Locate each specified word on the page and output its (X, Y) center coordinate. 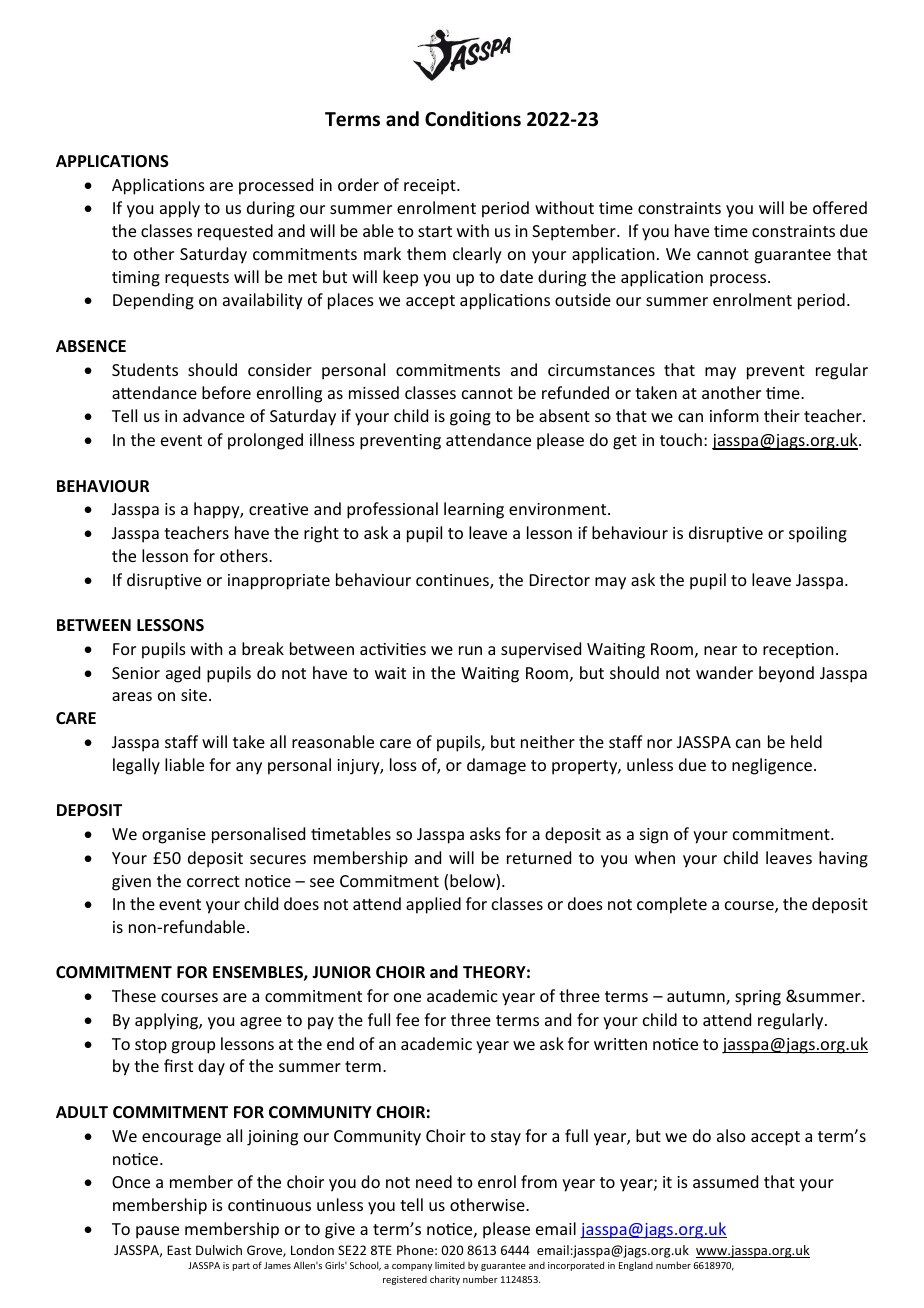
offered (840, 207)
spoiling (818, 534)
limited (450, 1265)
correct (213, 881)
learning (474, 510)
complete (672, 905)
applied (433, 905)
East (179, 1250)
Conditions (473, 119)
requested (235, 232)
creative (278, 509)
